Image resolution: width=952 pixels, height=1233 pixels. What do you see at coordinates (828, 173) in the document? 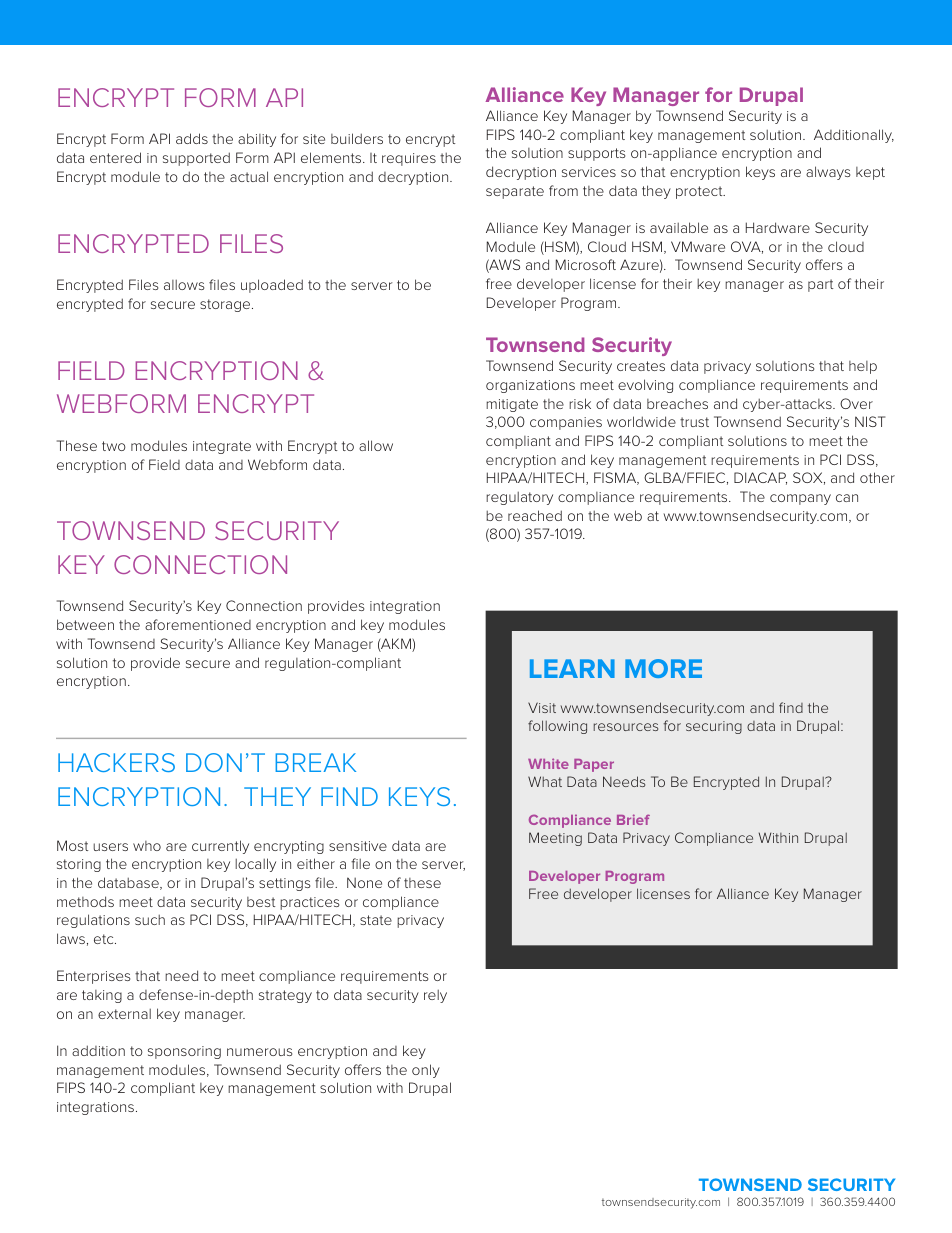
I see `always` at bounding box center [828, 173].
